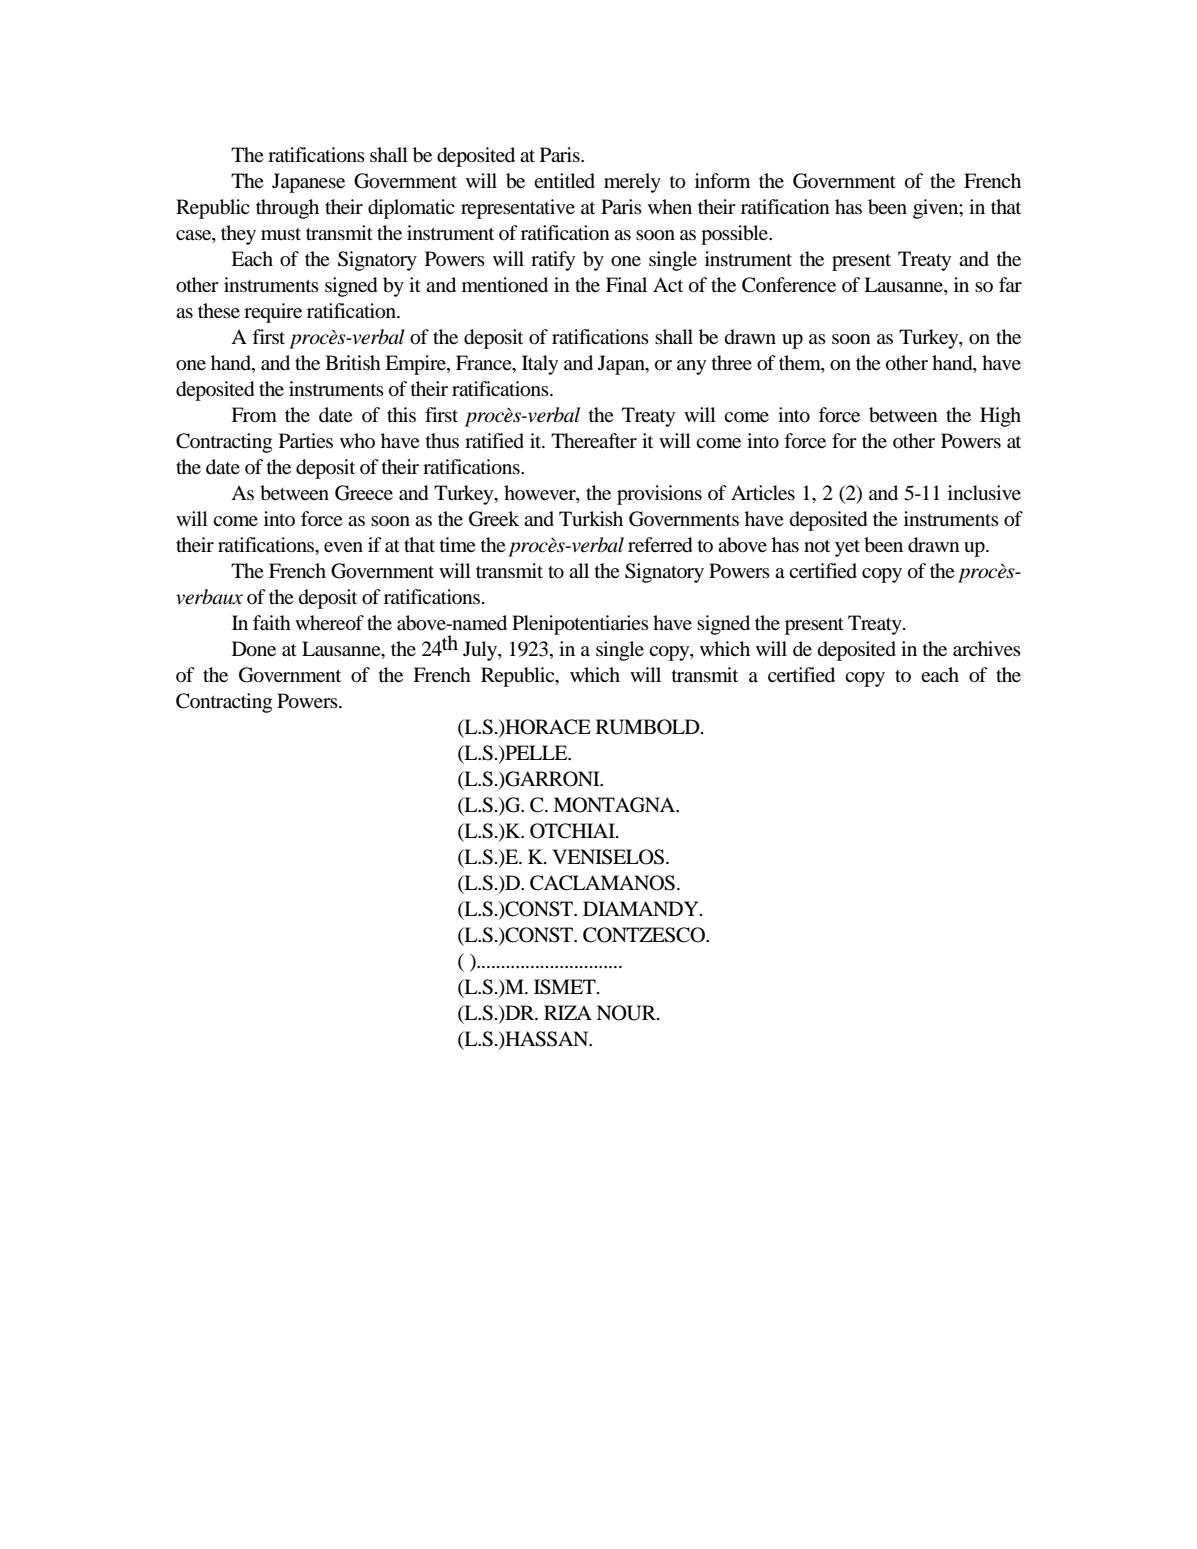 This image has width=1197, height=1549. I want to click on MONTAGNA, so click(615, 805).
